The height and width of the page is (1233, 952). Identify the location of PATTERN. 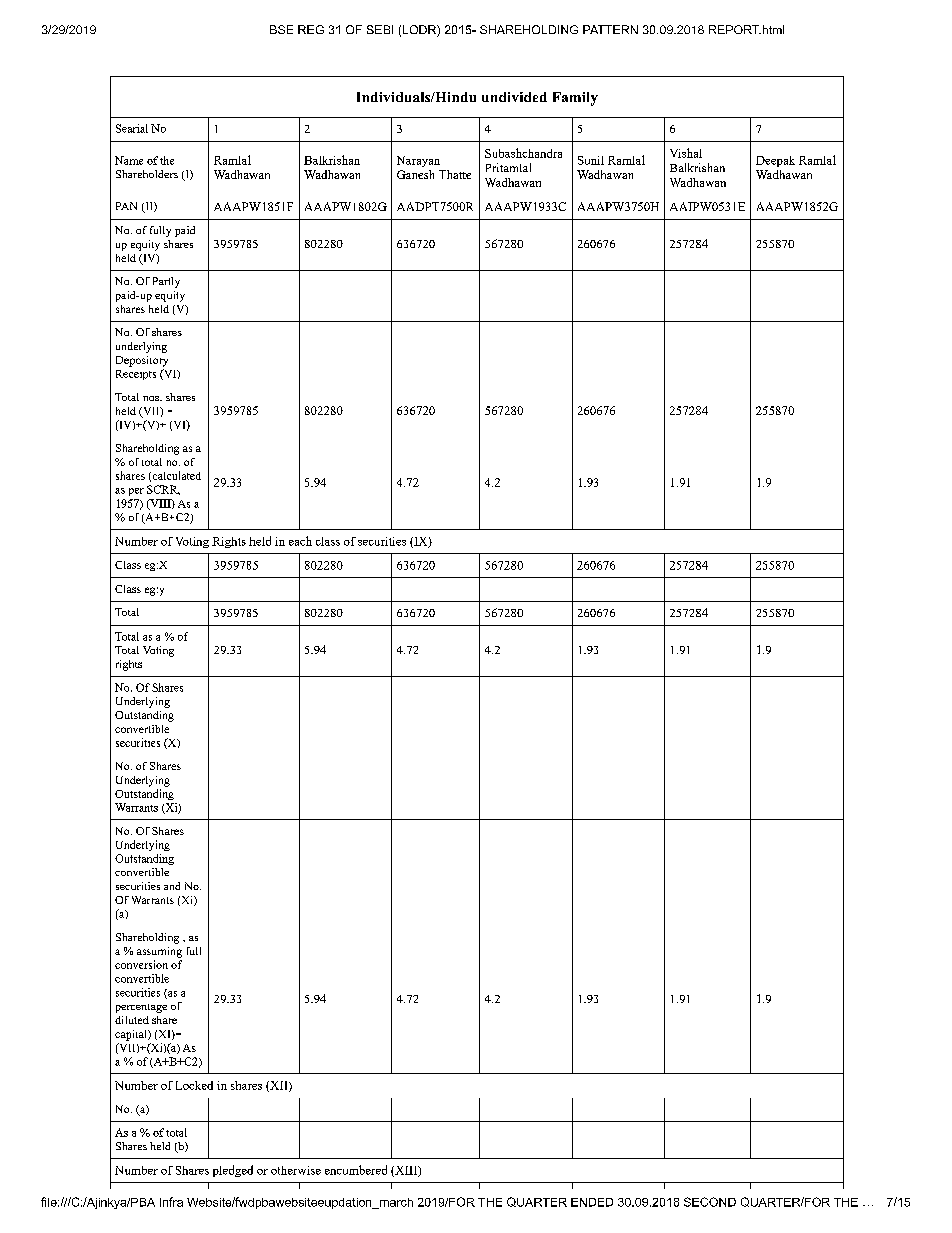
(610, 29).
